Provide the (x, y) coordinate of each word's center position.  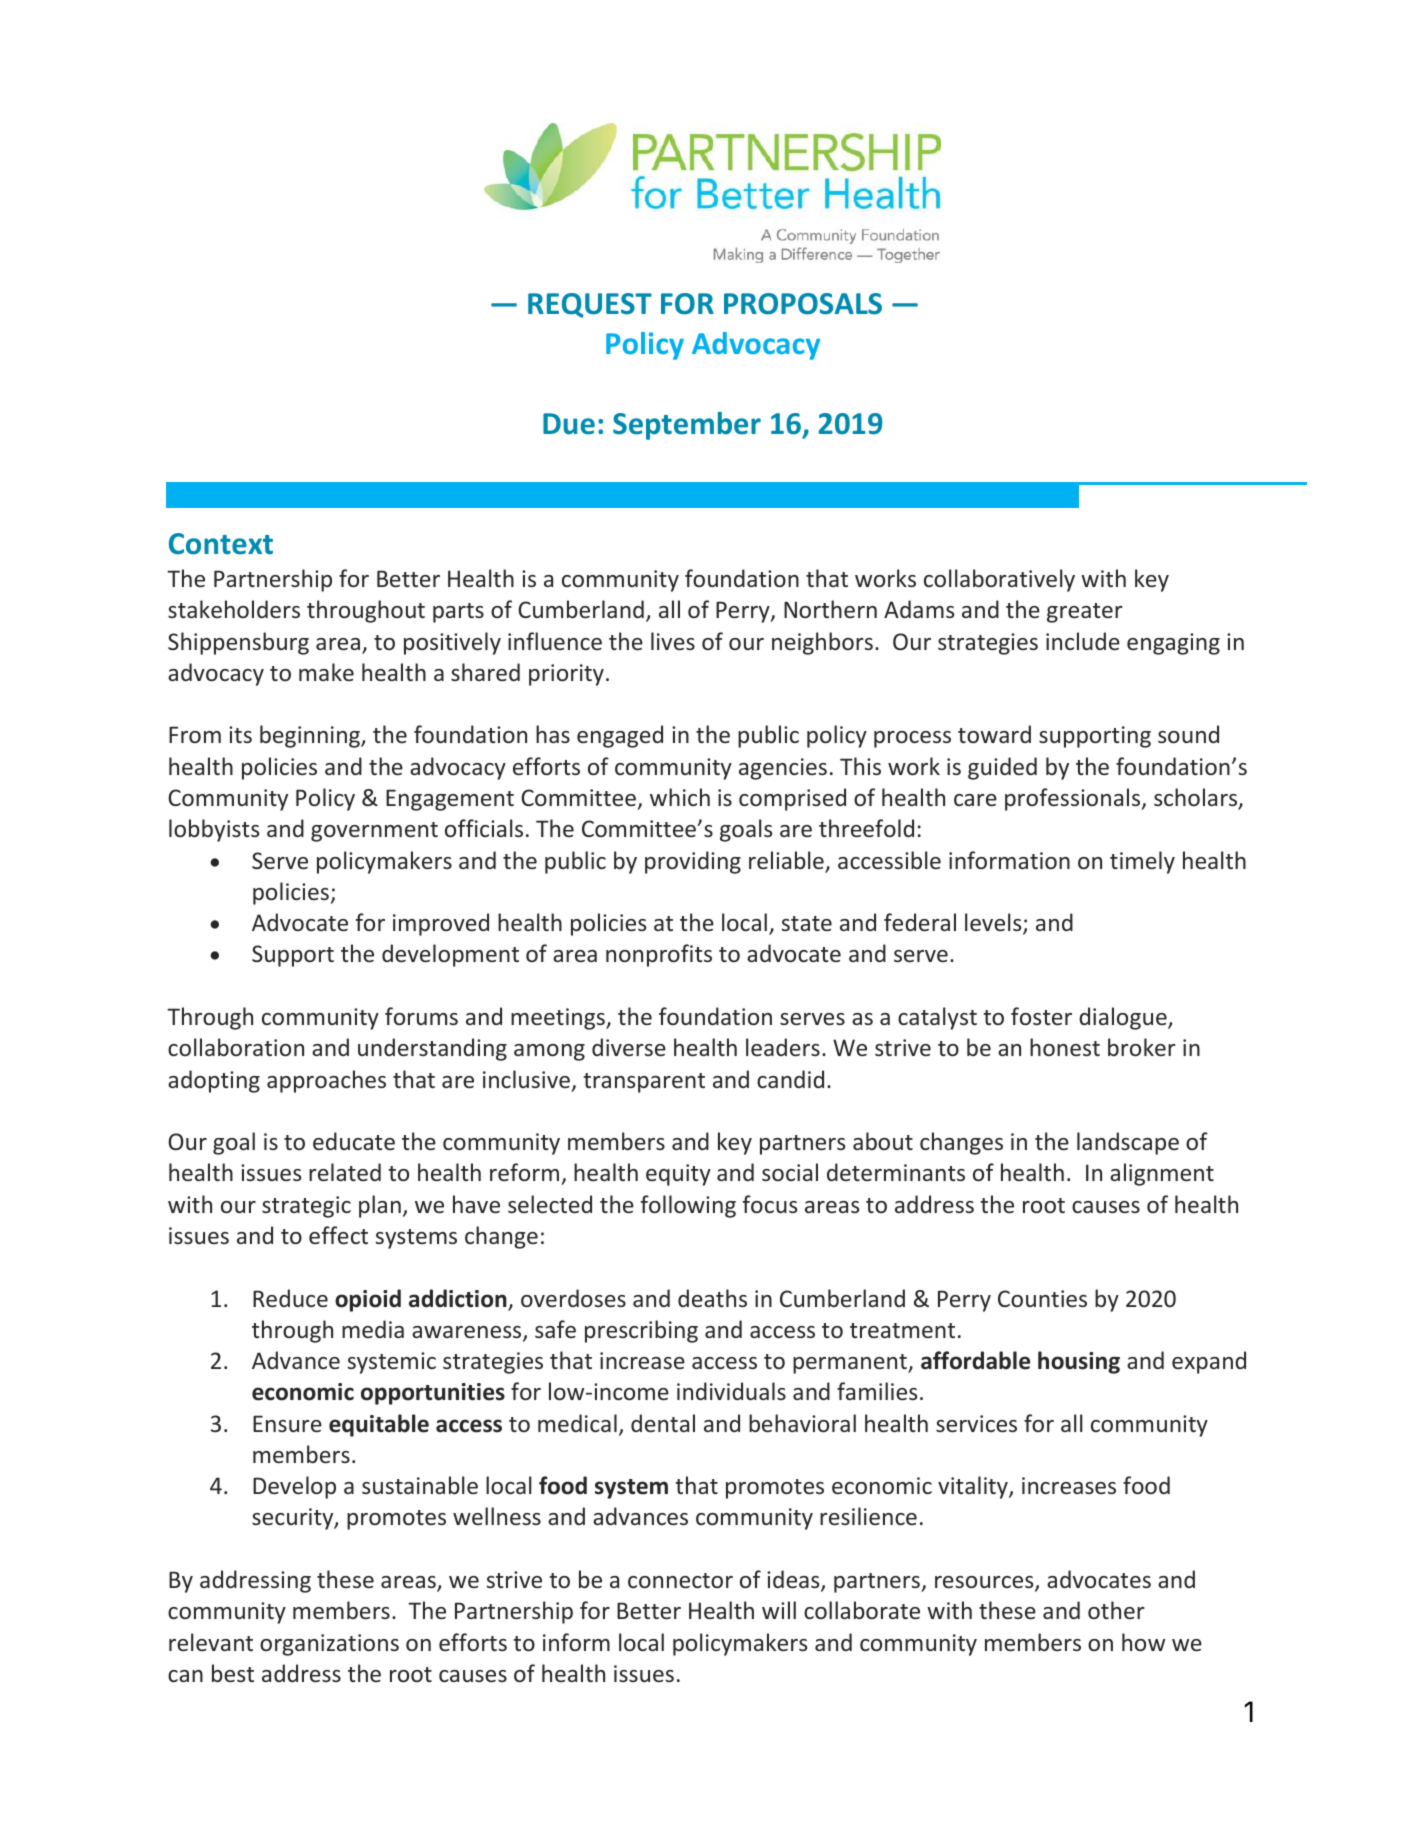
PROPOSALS (803, 304)
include (1083, 641)
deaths (712, 1298)
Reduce (290, 1298)
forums (421, 1016)
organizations (329, 1645)
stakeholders (234, 609)
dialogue (1124, 1018)
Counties (1042, 1298)
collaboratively (999, 580)
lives (673, 641)
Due (569, 424)
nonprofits (659, 955)
